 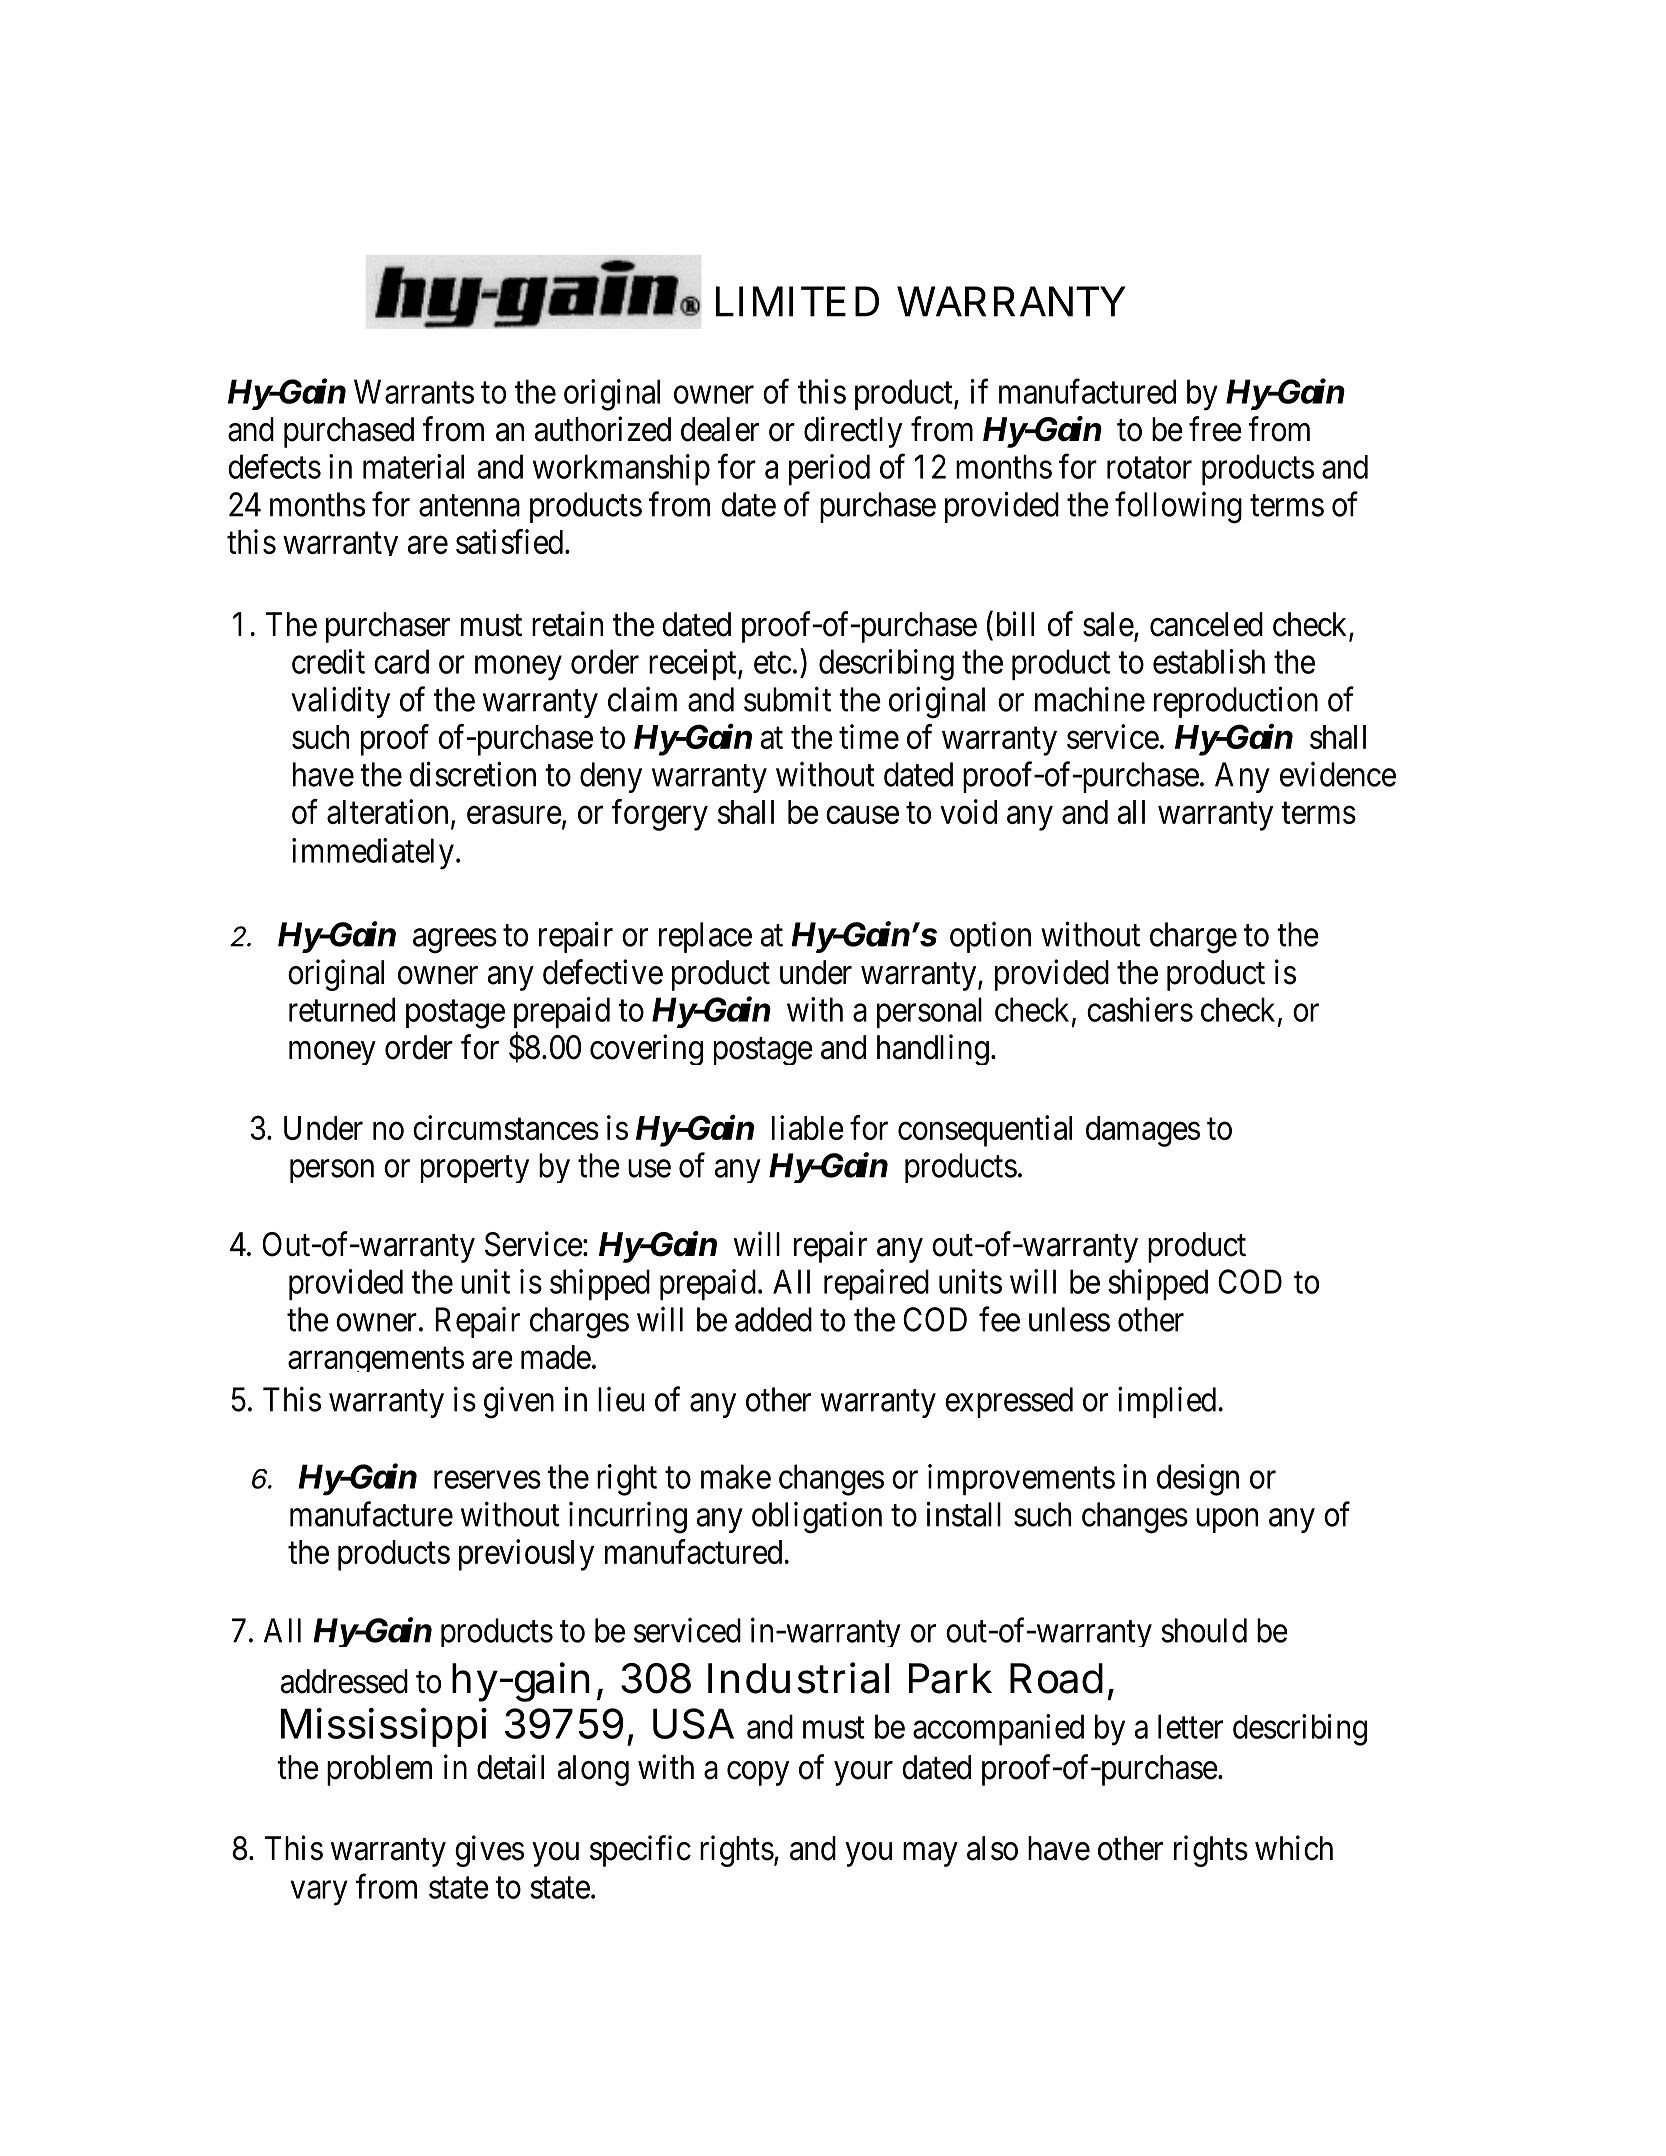 I want to click on copy, so click(x=758, y=1774).
